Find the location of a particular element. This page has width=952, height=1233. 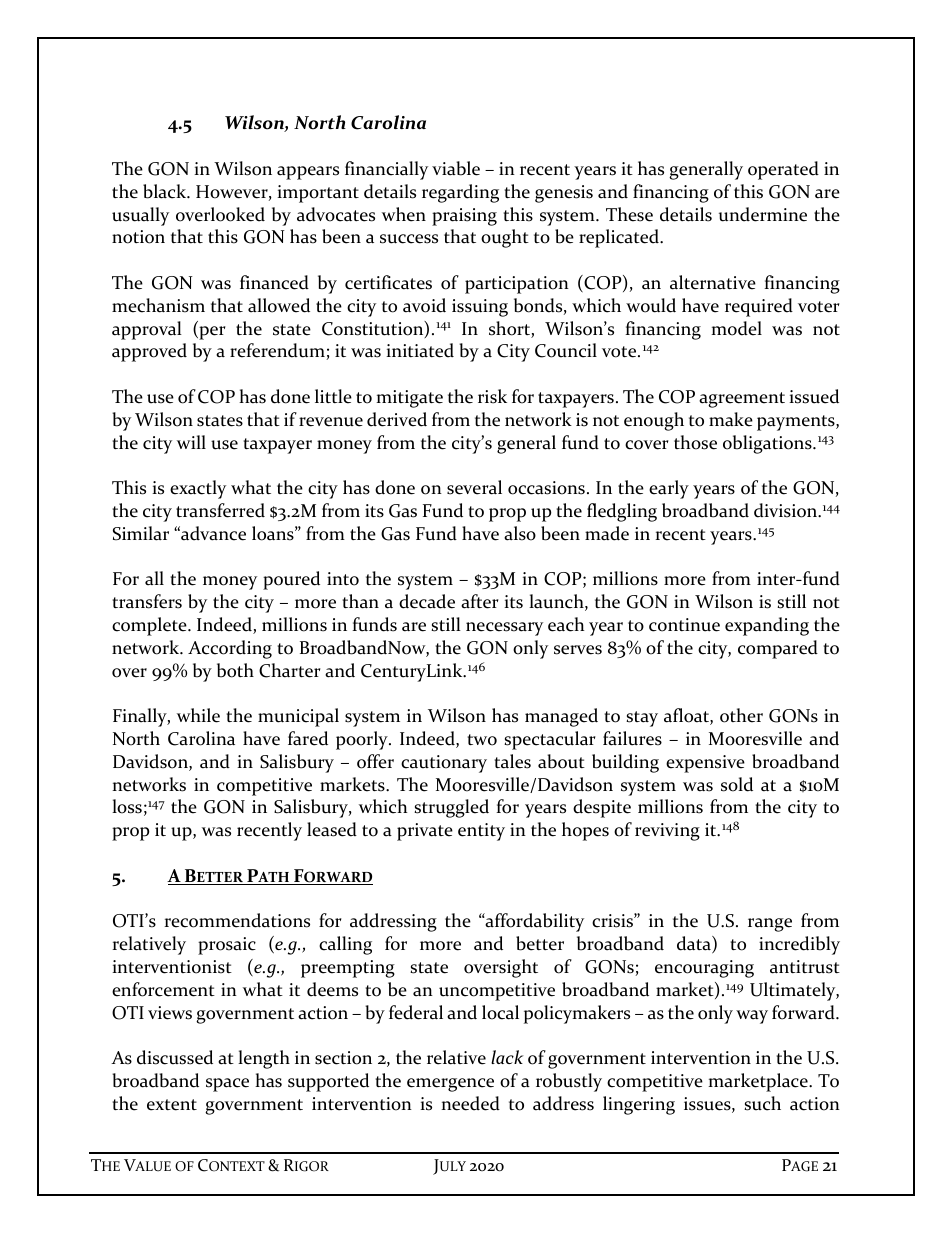

expanding is located at coordinates (767, 626).
